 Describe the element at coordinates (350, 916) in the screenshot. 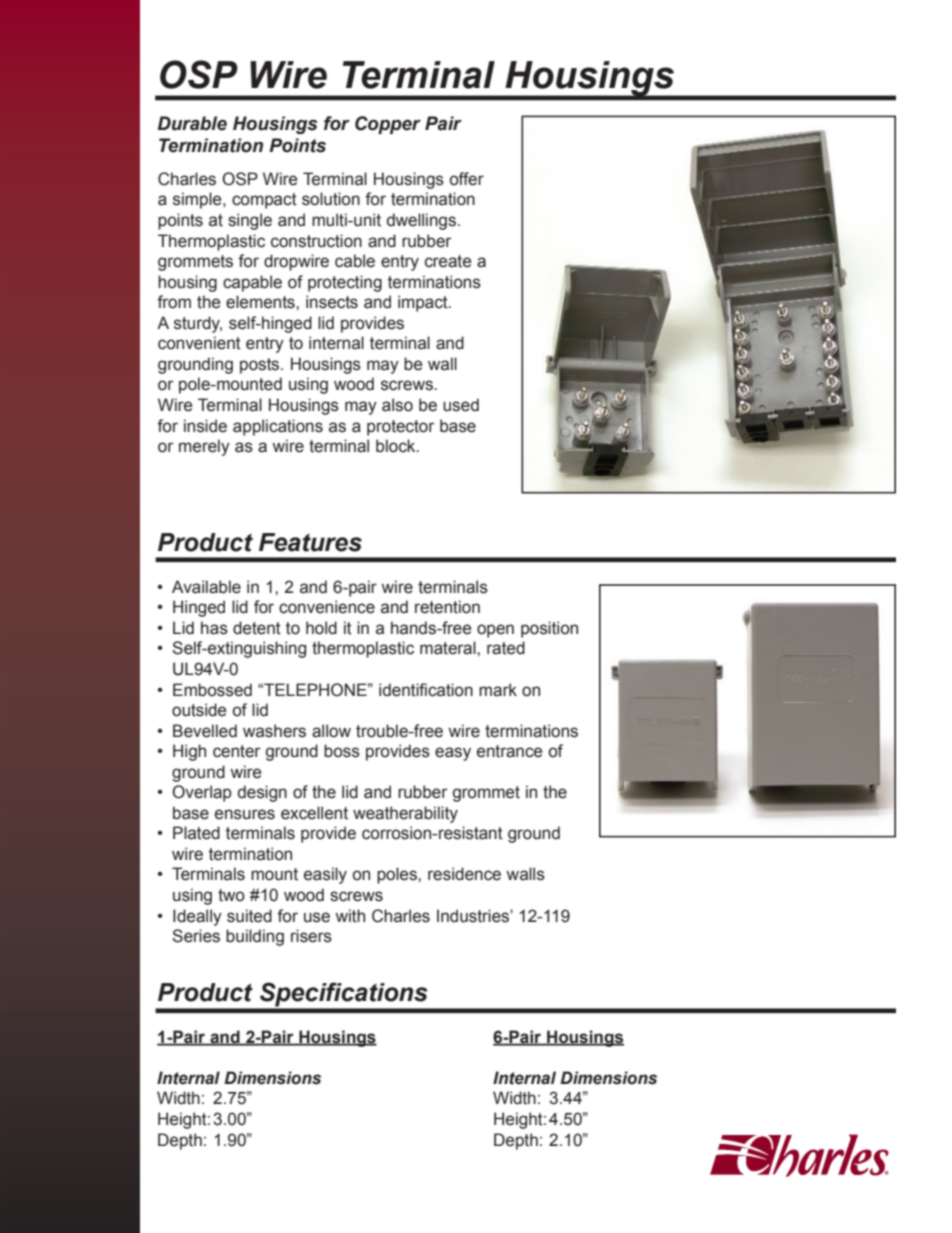

I see `with` at that location.
